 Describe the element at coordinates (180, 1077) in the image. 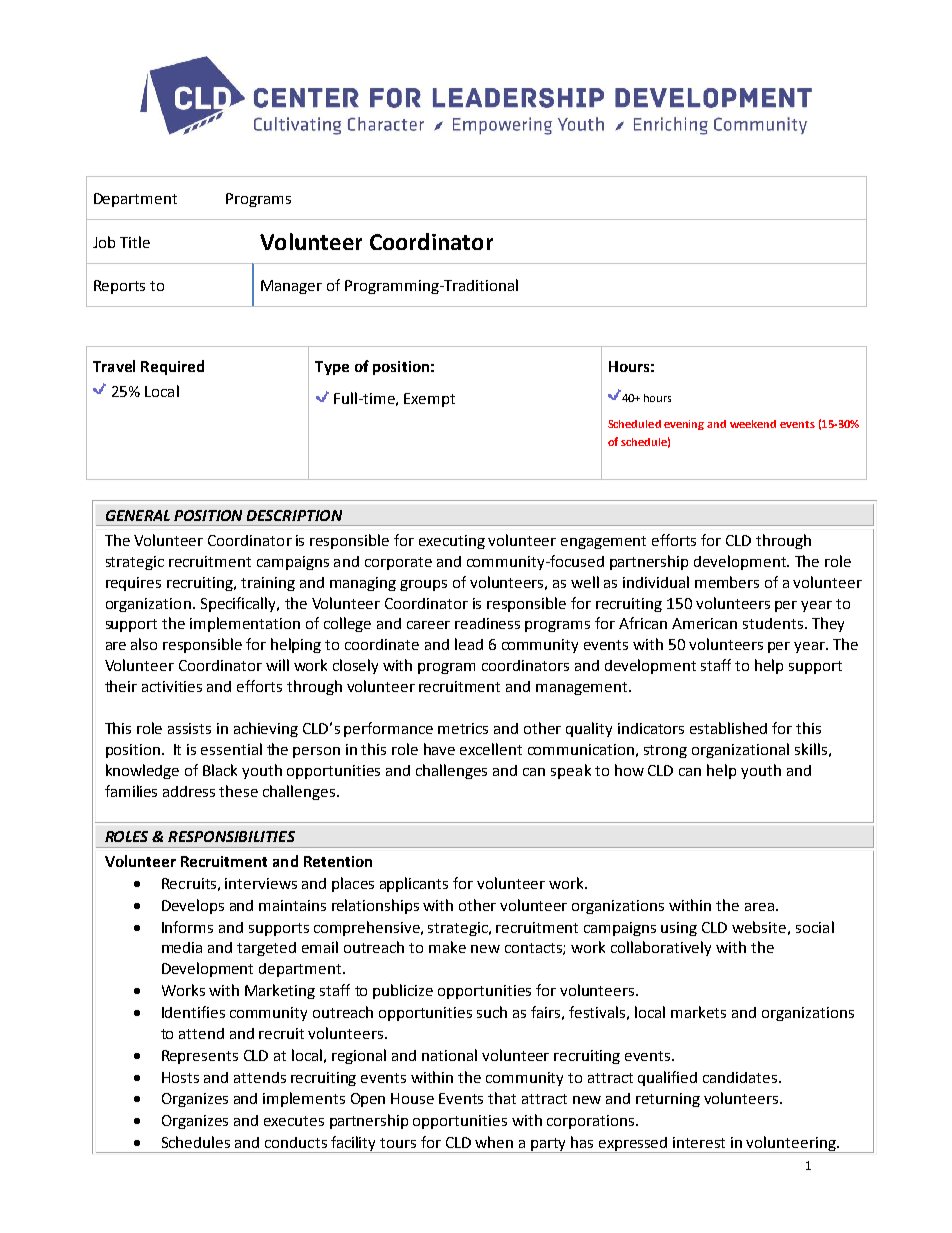

I see `Hosts` at that location.
